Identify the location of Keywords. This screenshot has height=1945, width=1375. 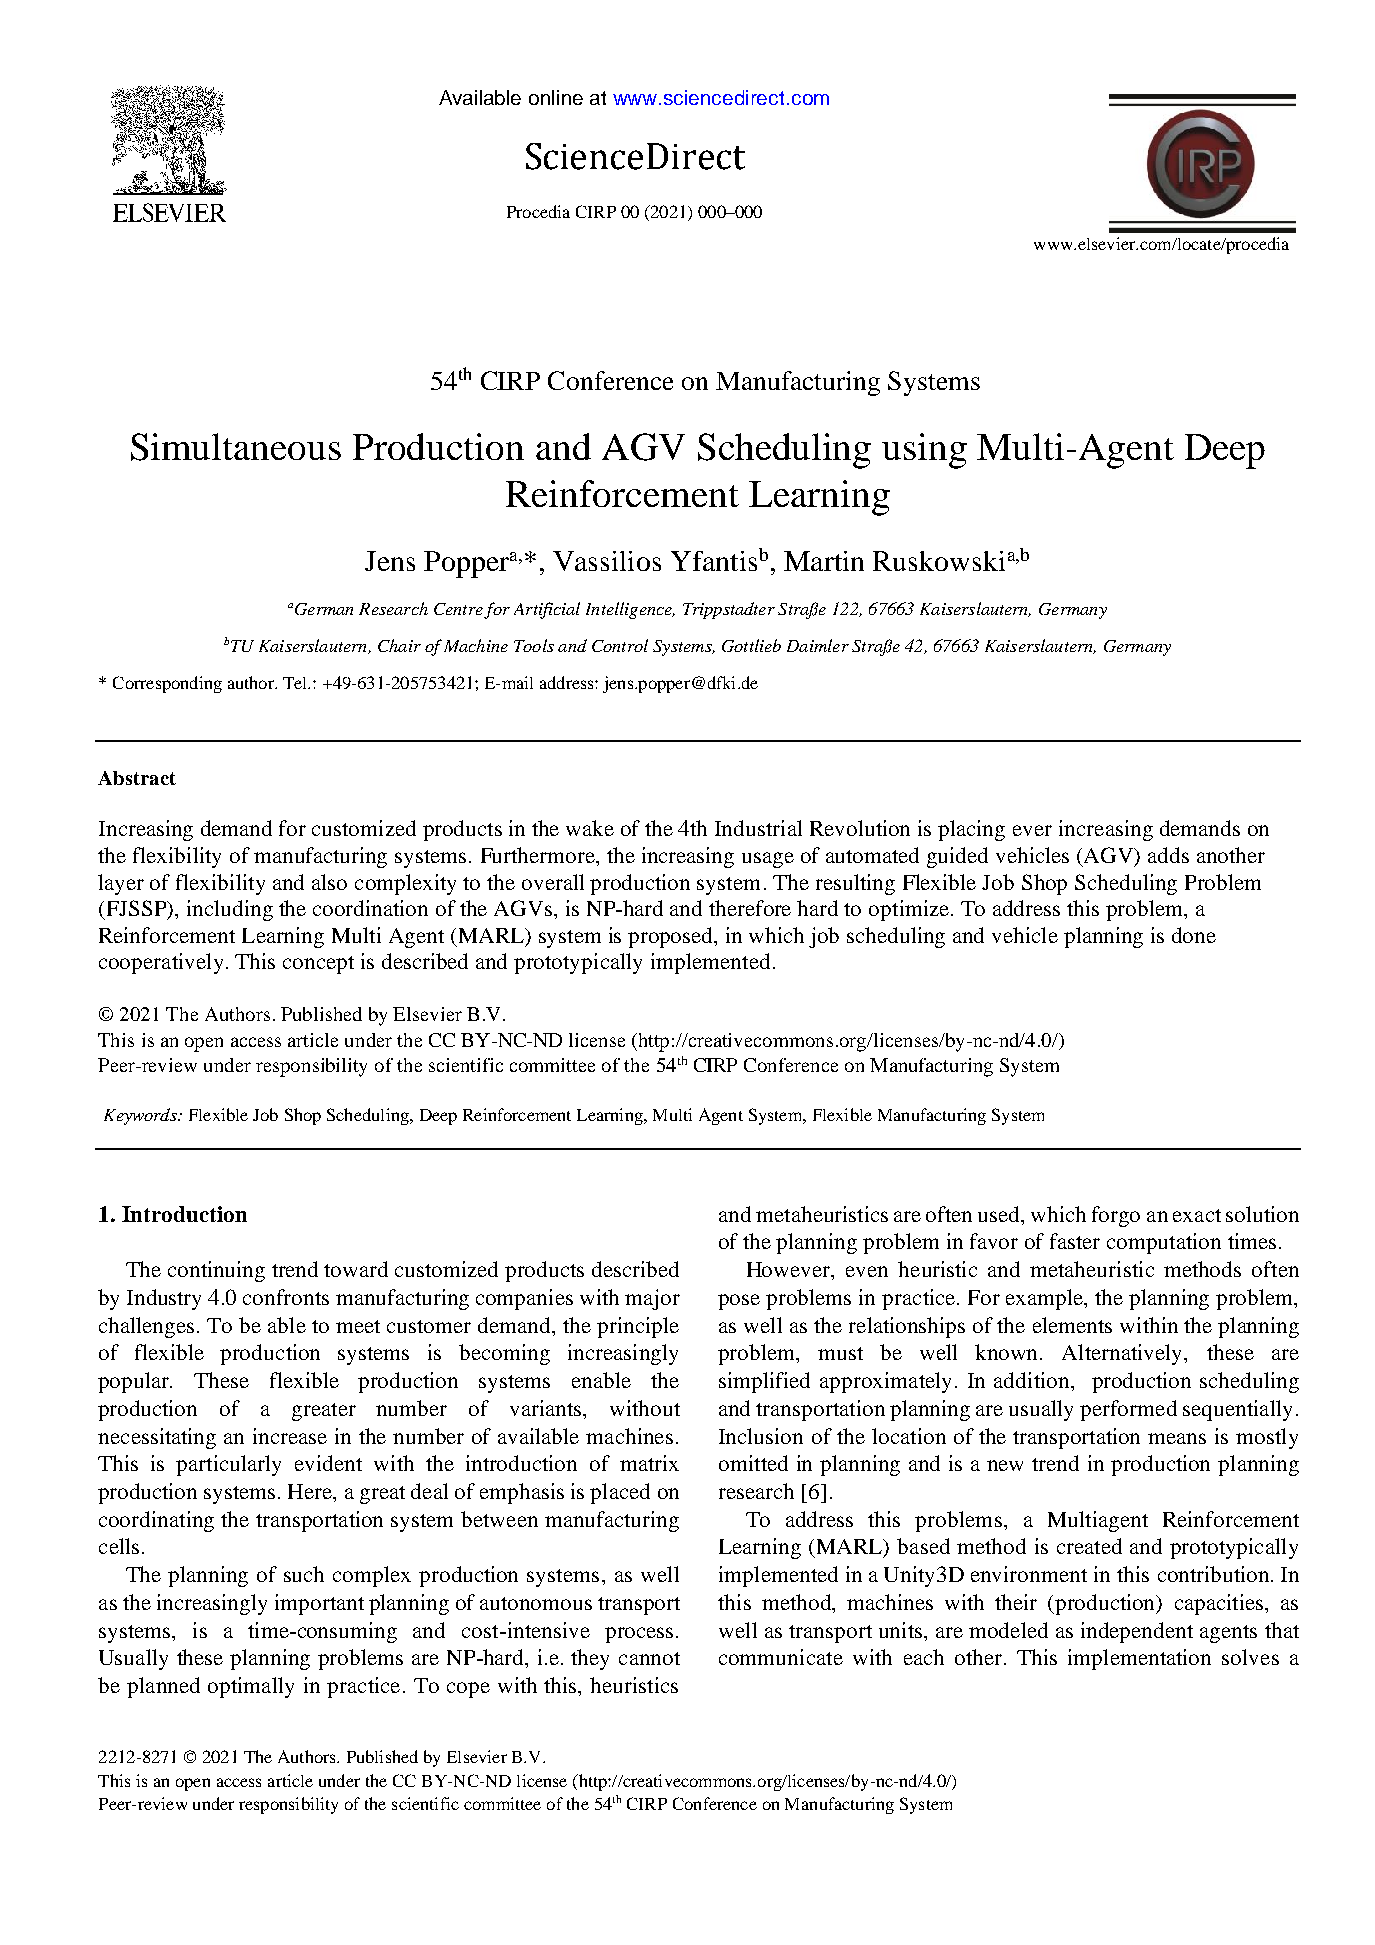
(141, 1116).
